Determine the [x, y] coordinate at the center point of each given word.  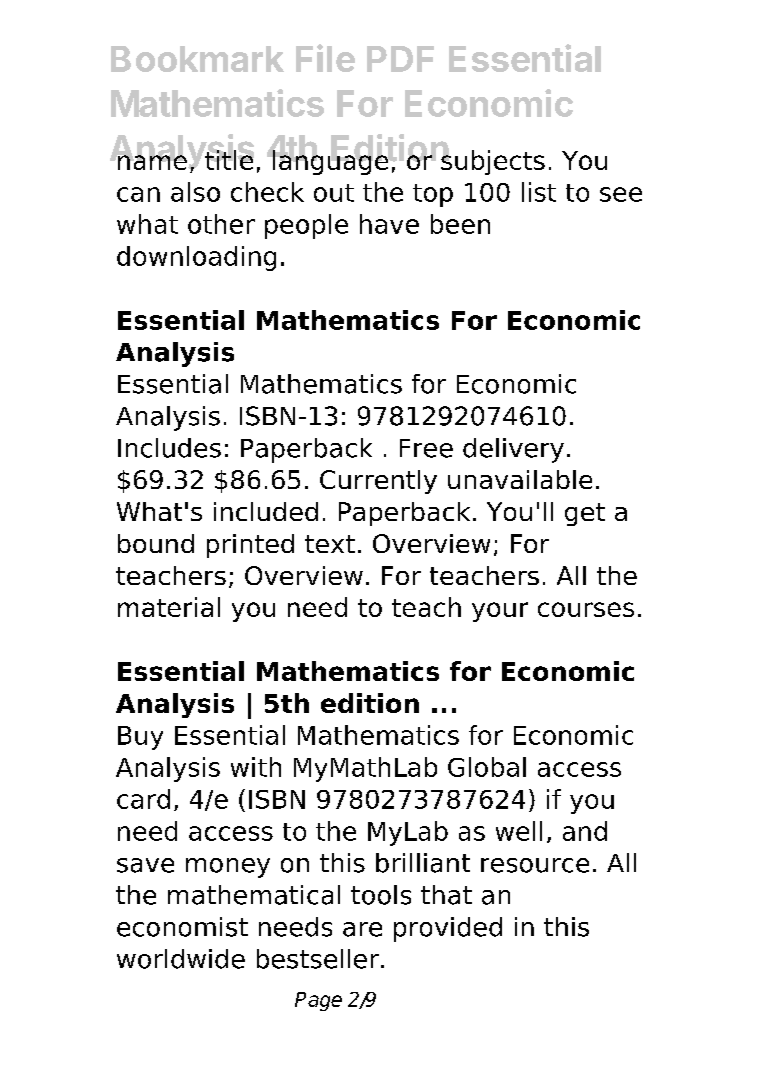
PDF [400, 59]
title [228, 159]
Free [426, 448]
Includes [169, 448]
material [169, 607]
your [500, 612]
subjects [493, 161]
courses [586, 609]
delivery [513, 450]
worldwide [181, 959]
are [362, 929]
